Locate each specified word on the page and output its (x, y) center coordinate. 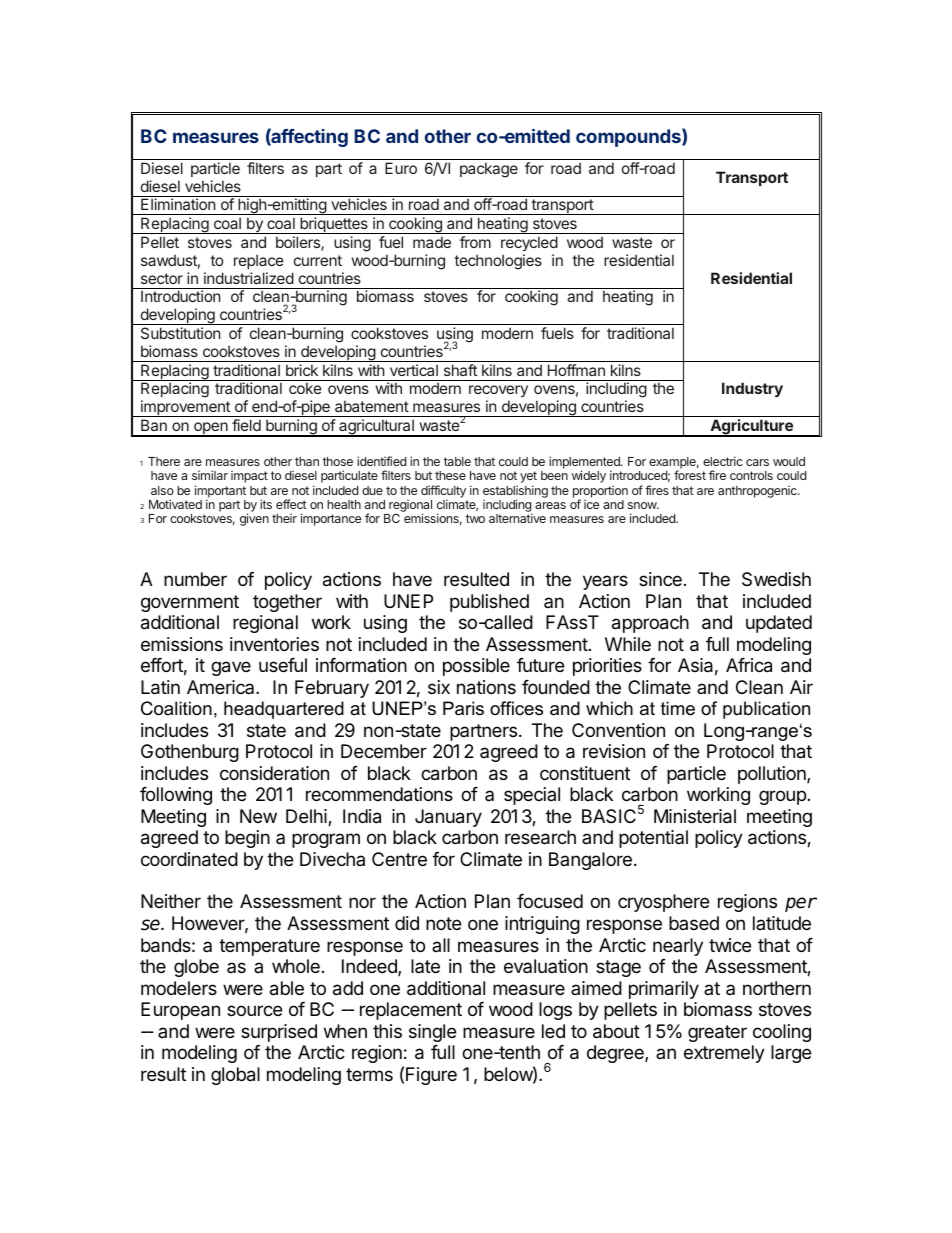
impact (249, 477)
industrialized (249, 278)
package (489, 170)
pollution (773, 775)
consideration (274, 773)
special (532, 796)
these (450, 475)
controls (751, 475)
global (235, 1076)
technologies (498, 262)
